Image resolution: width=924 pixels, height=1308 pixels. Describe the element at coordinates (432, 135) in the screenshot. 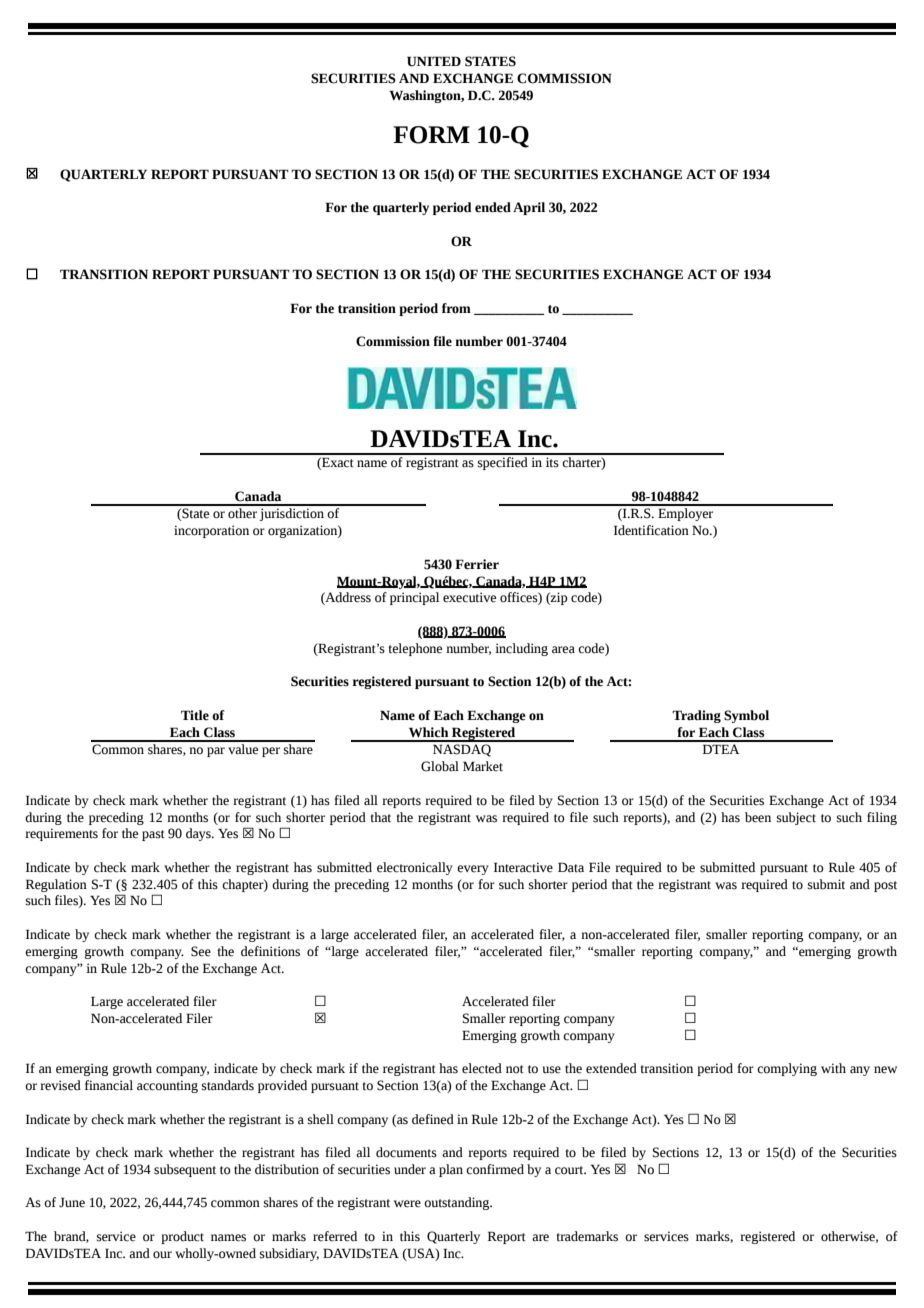

I see `FORM` at that location.
